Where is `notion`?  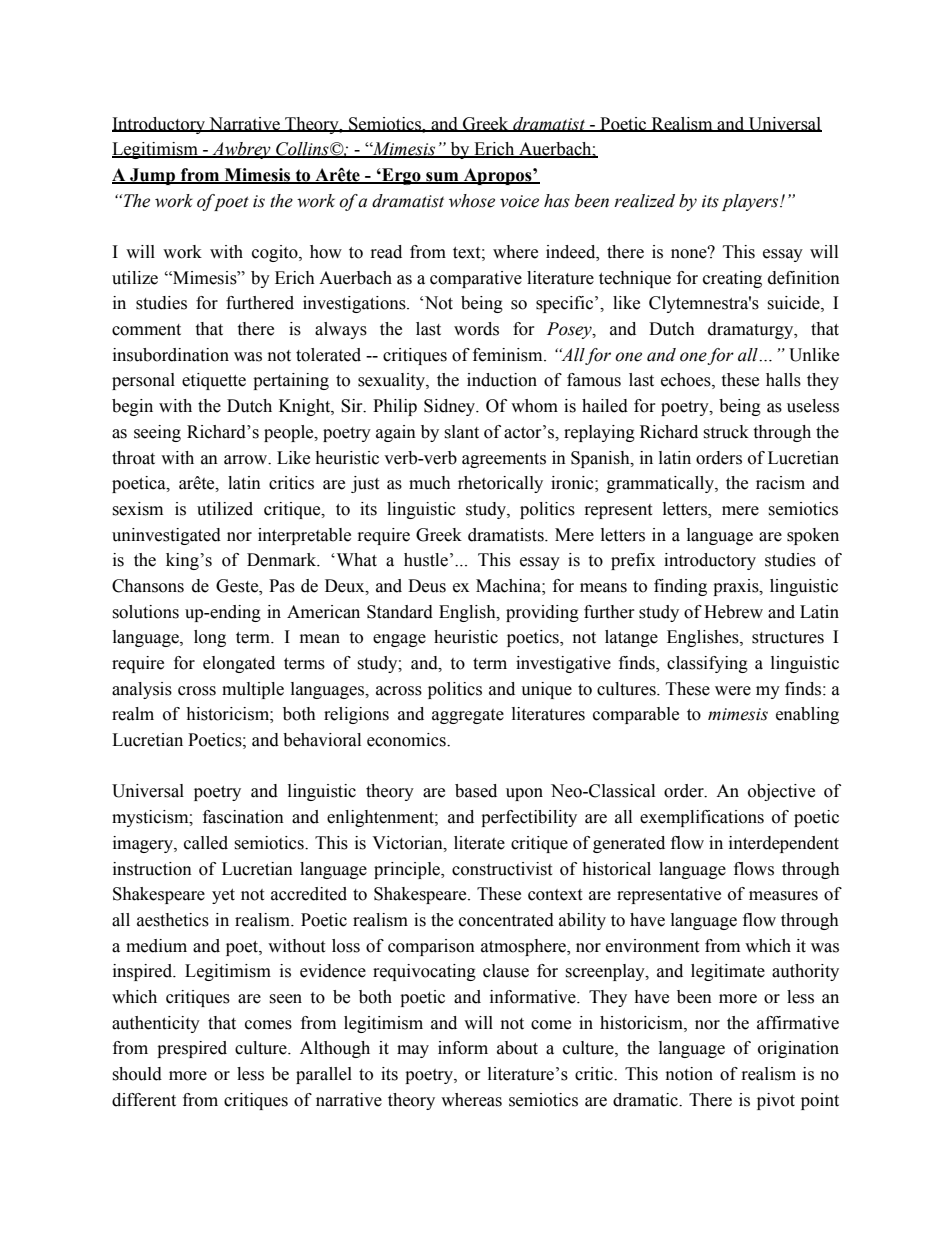 notion is located at coordinates (689, 1074).
